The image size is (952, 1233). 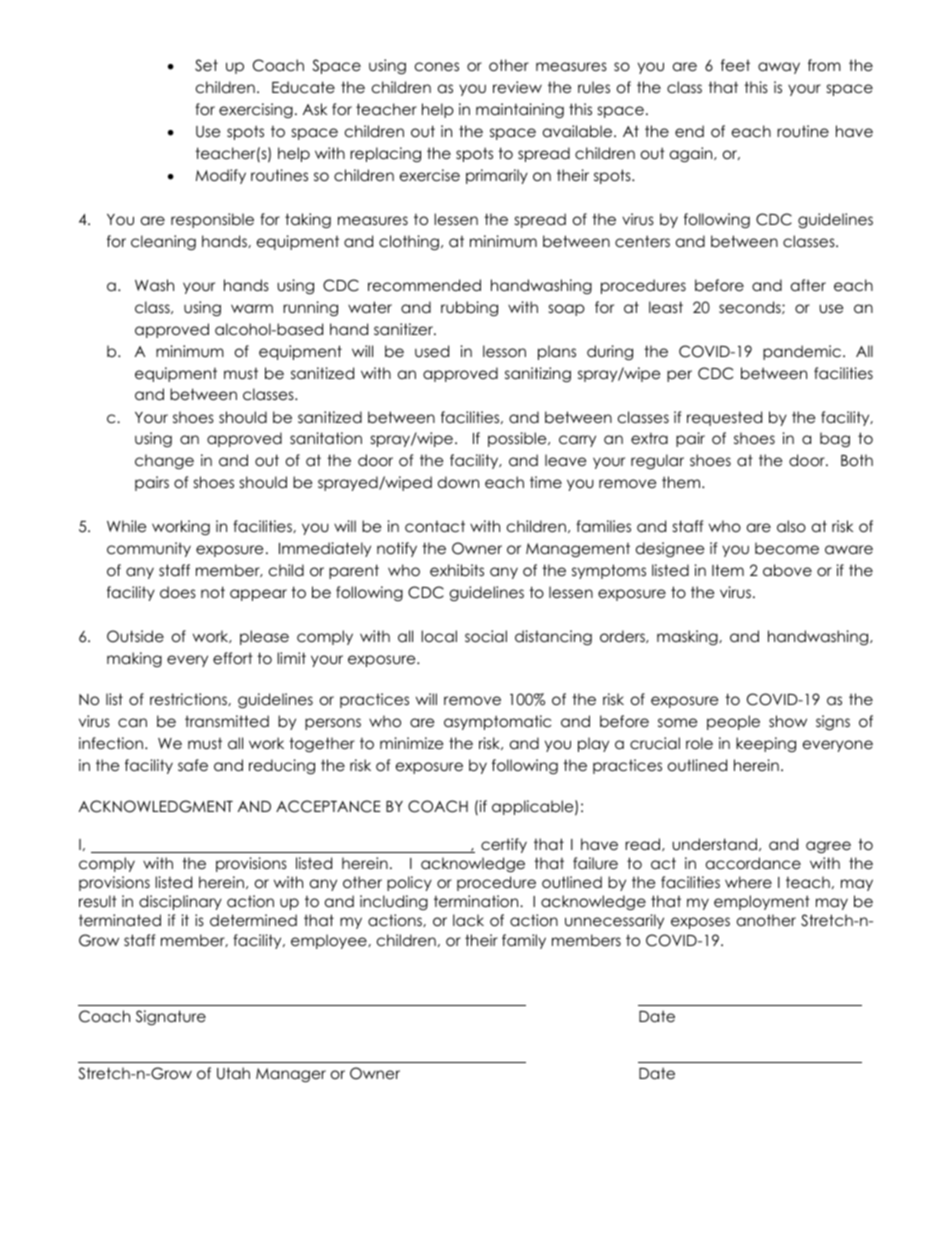 I want to click on above, so click(x=787, y=570).
